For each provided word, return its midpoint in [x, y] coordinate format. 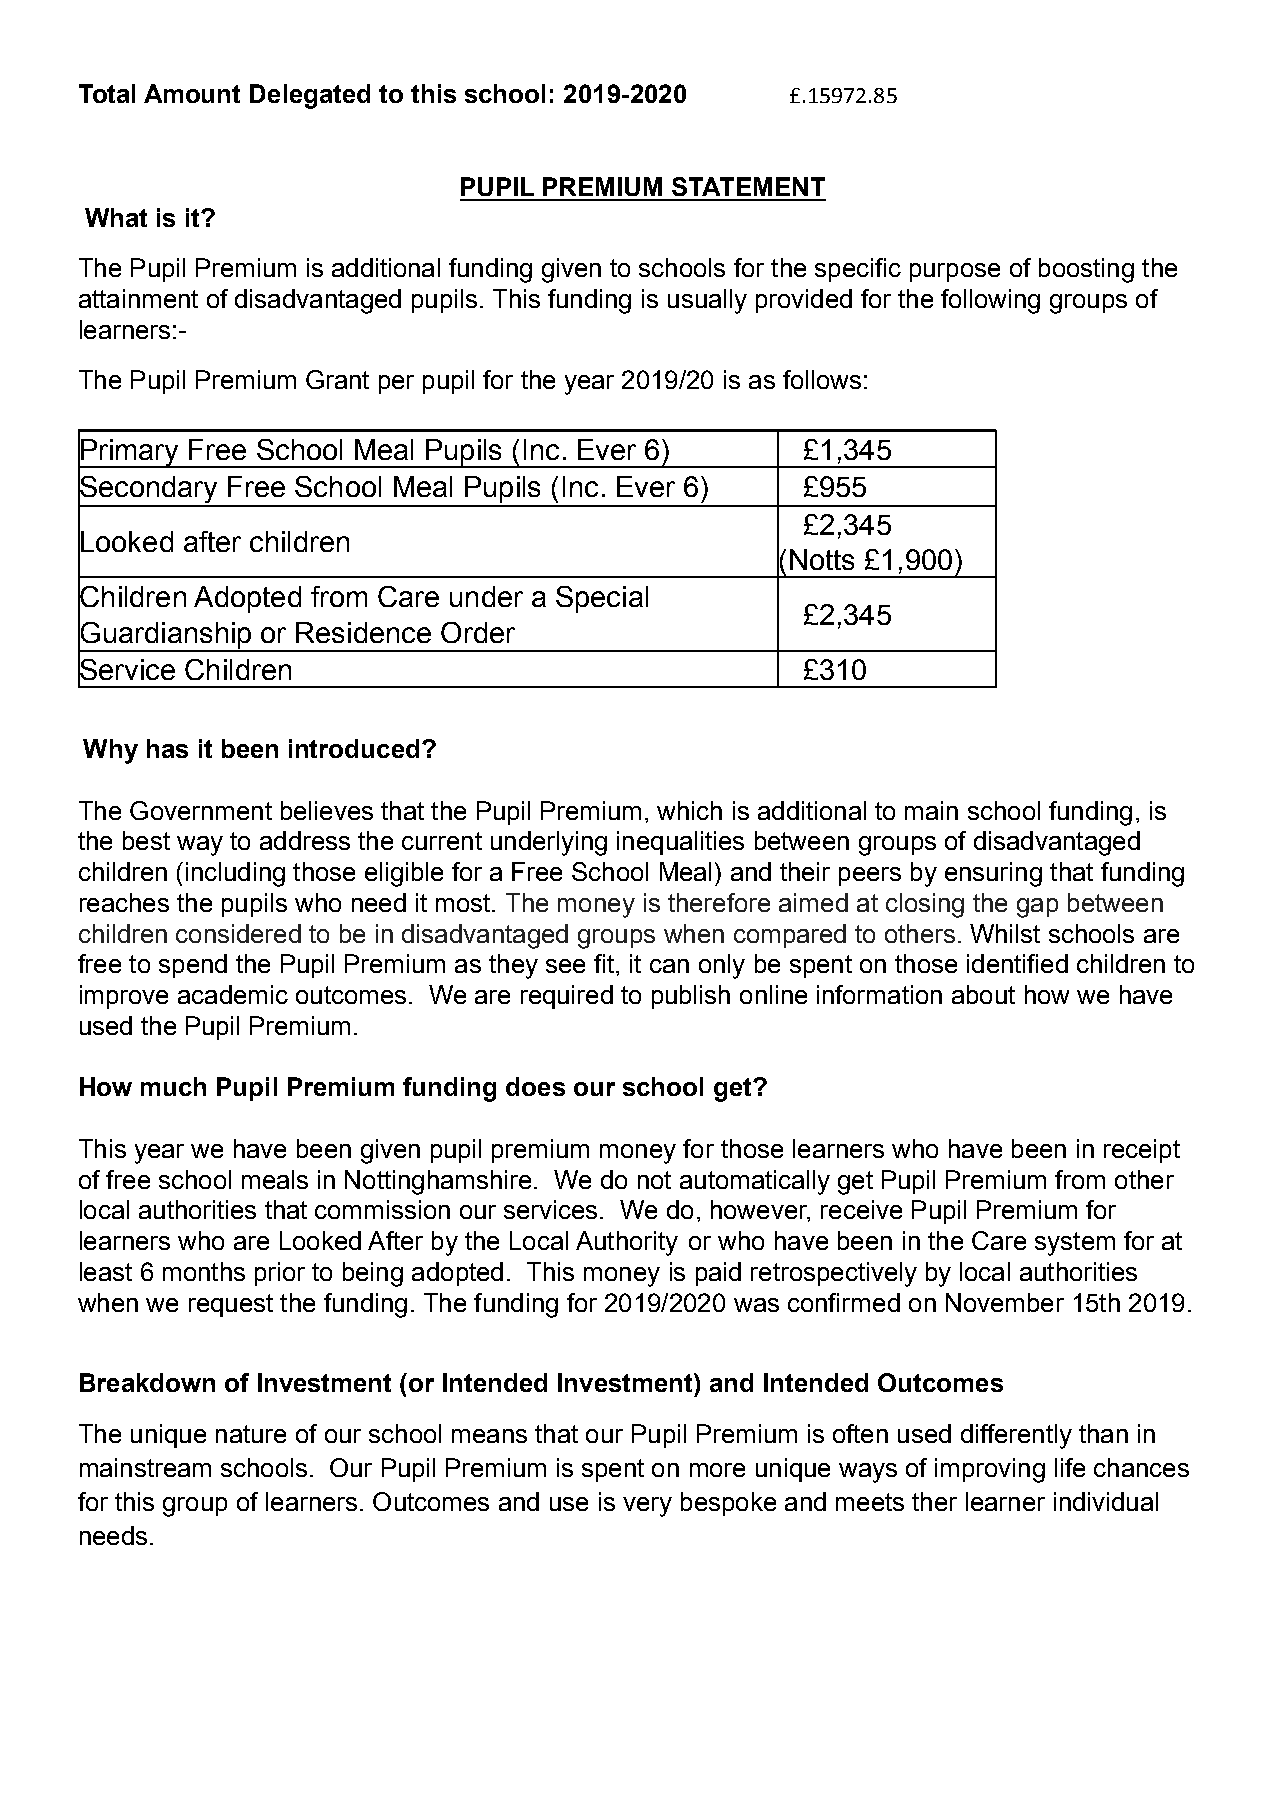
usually [707, 301]
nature [251, 1434]
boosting [1086, 270]
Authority [627, 1243]
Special [602, 599]
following [990, 301]
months [204, 1271]
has [167, 748]
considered [238, 933]
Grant [337, 379]
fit [604, 963]
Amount [192, 93]
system [1075, 1244]
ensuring [993, 874]
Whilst [1005, 933]
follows [822, 379]
